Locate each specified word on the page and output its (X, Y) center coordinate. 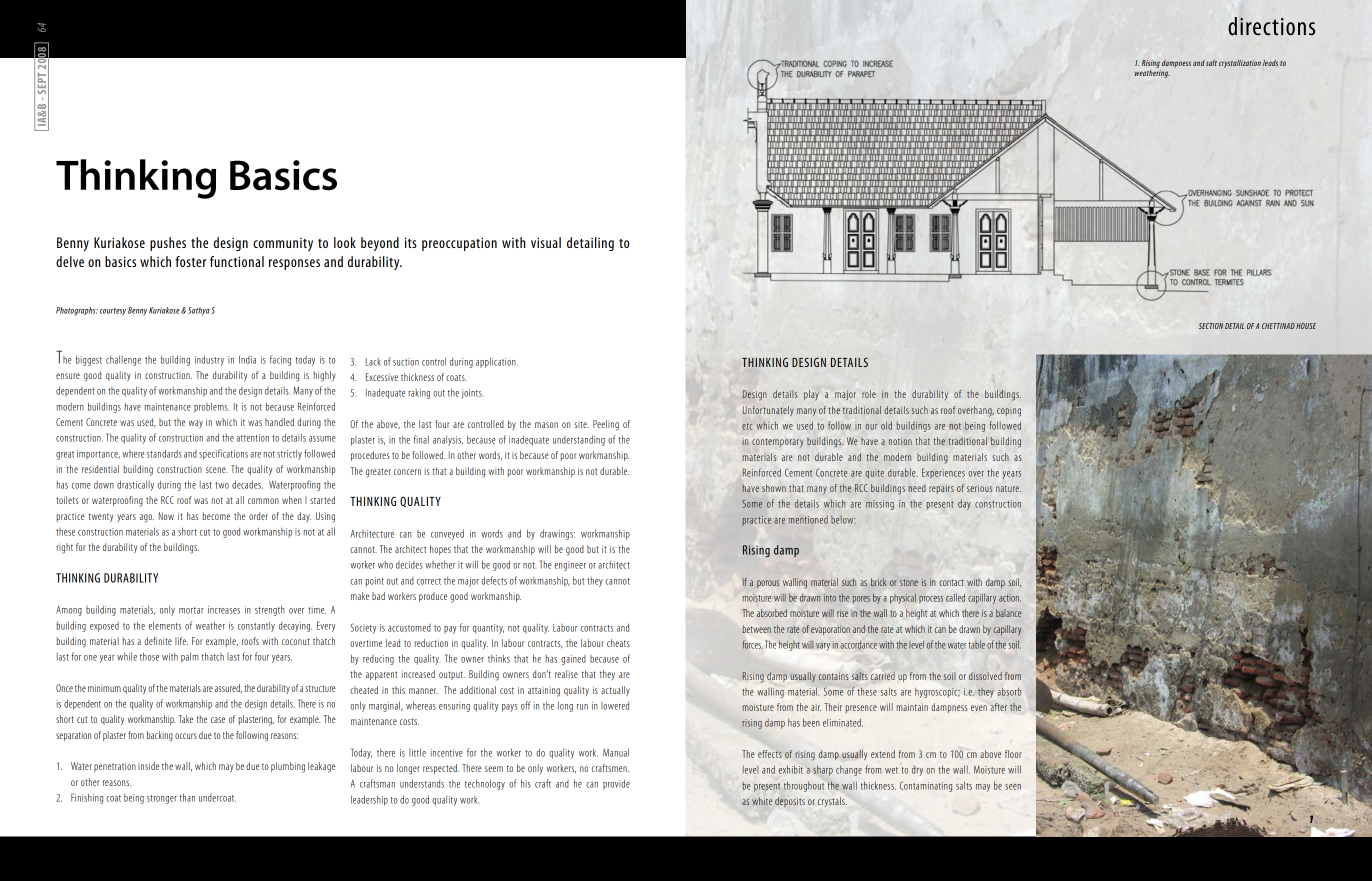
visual (546, 242)
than (187, 797)
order (258, 516)
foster (190, 261)
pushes (168, 244)
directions (1271, 26)
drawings (557, 534)
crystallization (1240, 64)
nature (1008, 489)
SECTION (1211, 326)
